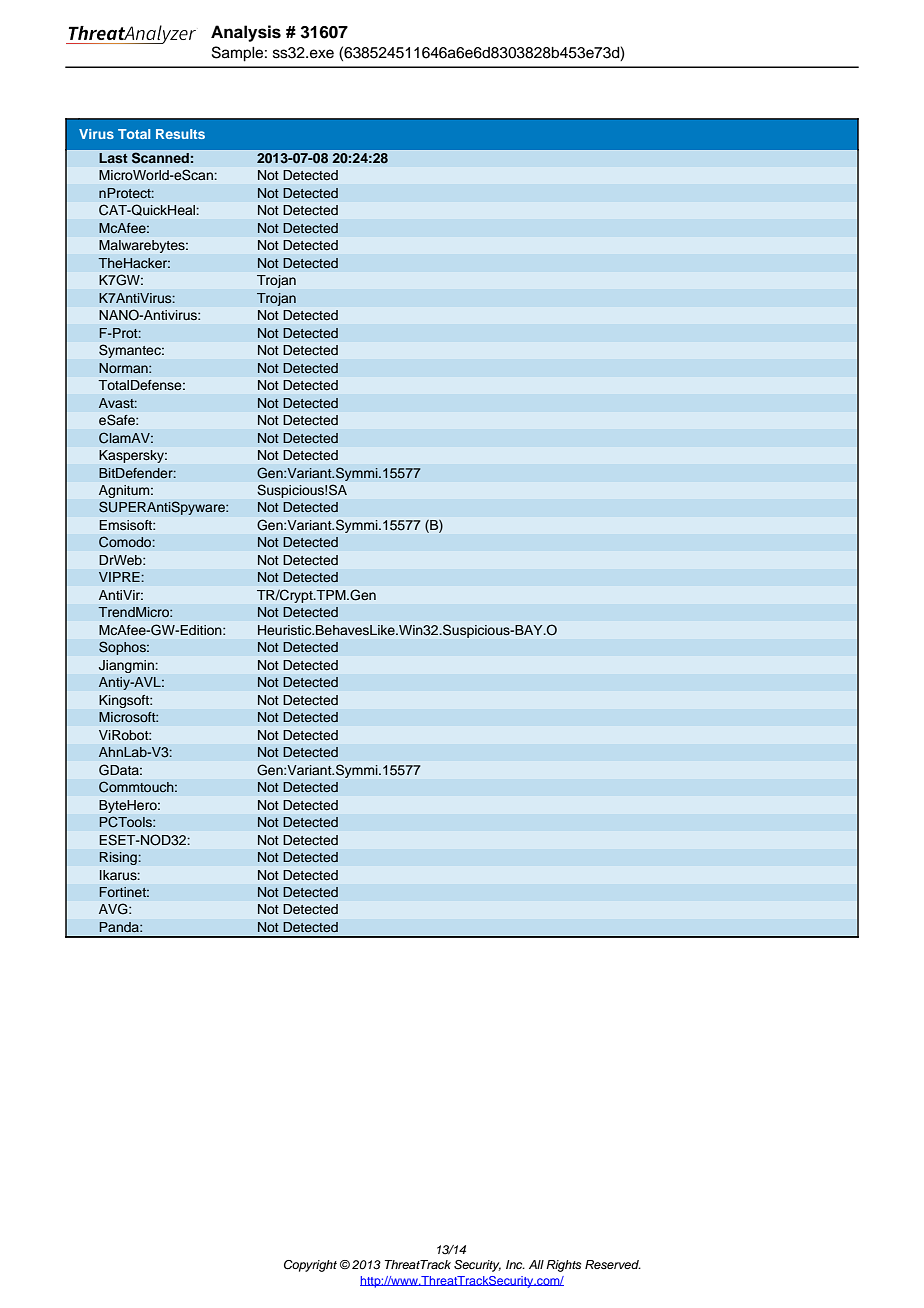 Image resolution: width=924 pixels, height=1308 pixels. Describe the element at coordinates (246, 33) in the image. I see `Analysis` at that location.
